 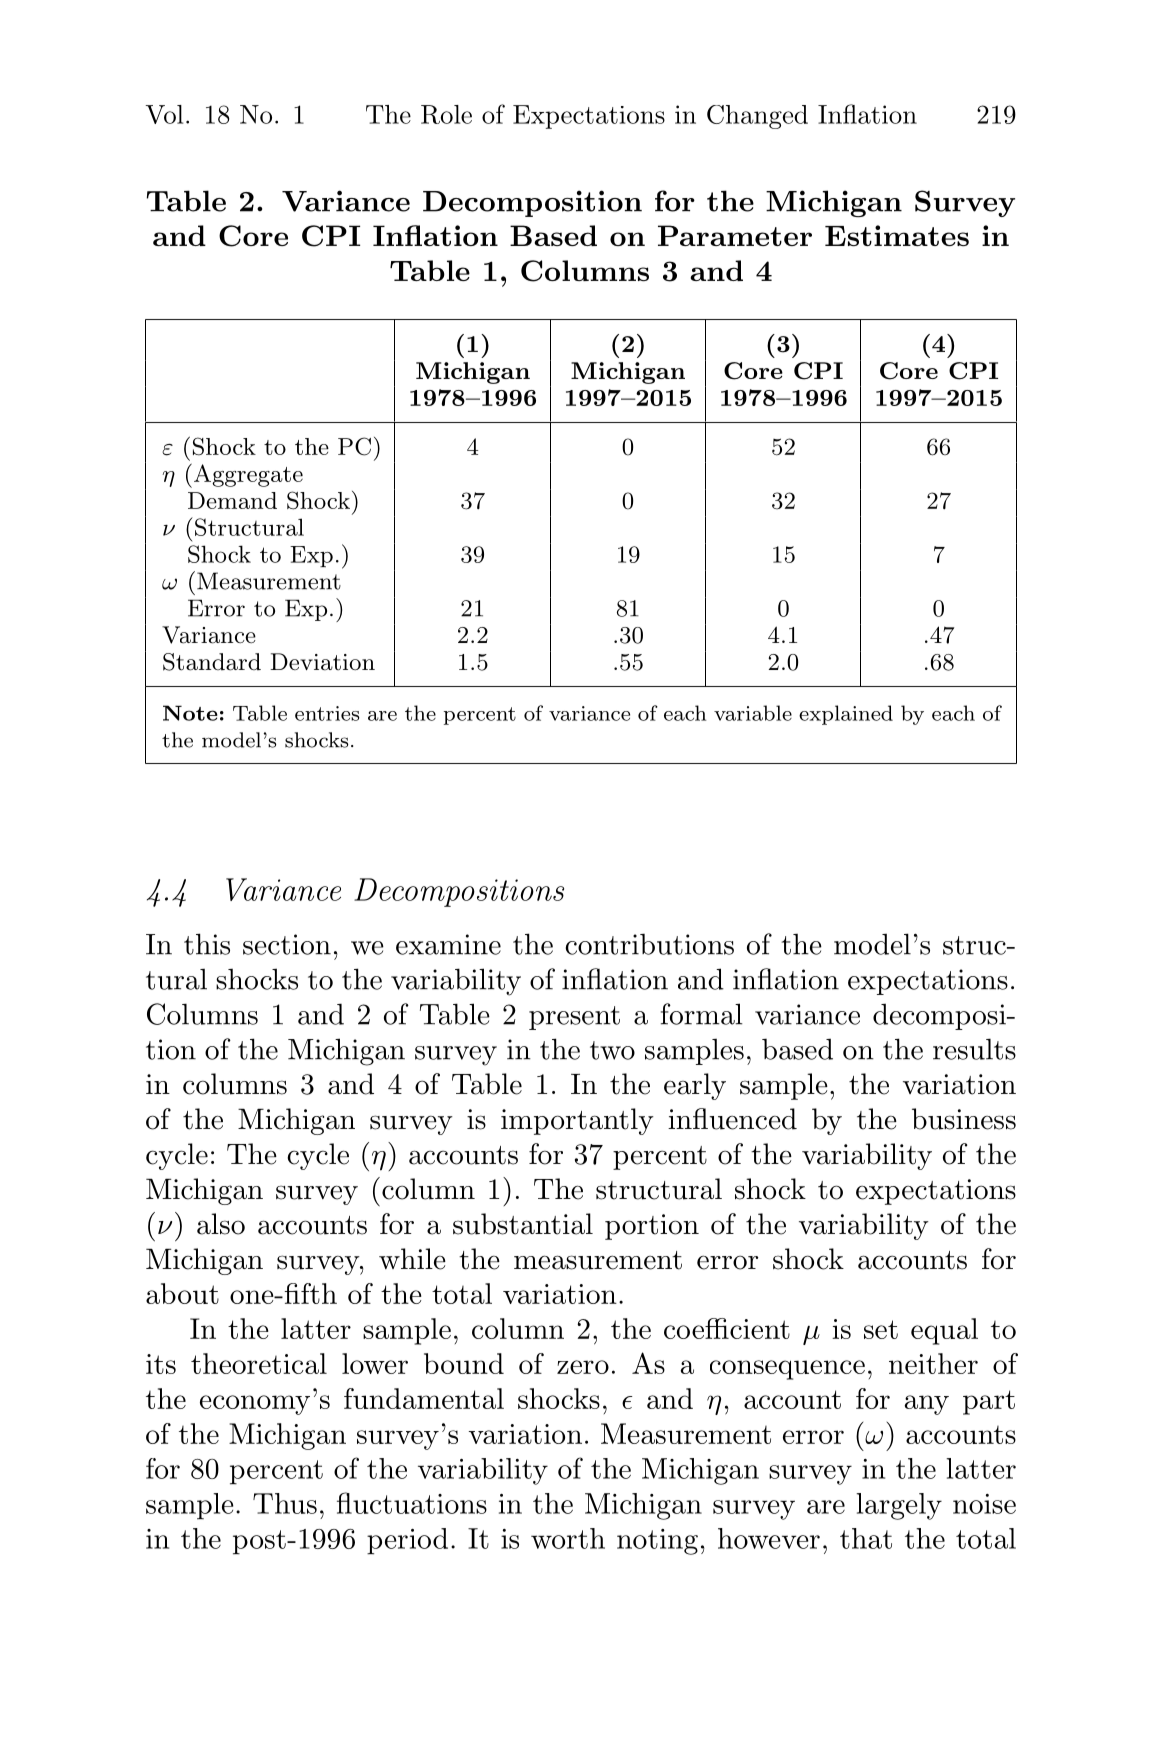 What do you see at coordinates (897, 235) in the page?
I see `Estimates` at bounding box center [897, 235].
